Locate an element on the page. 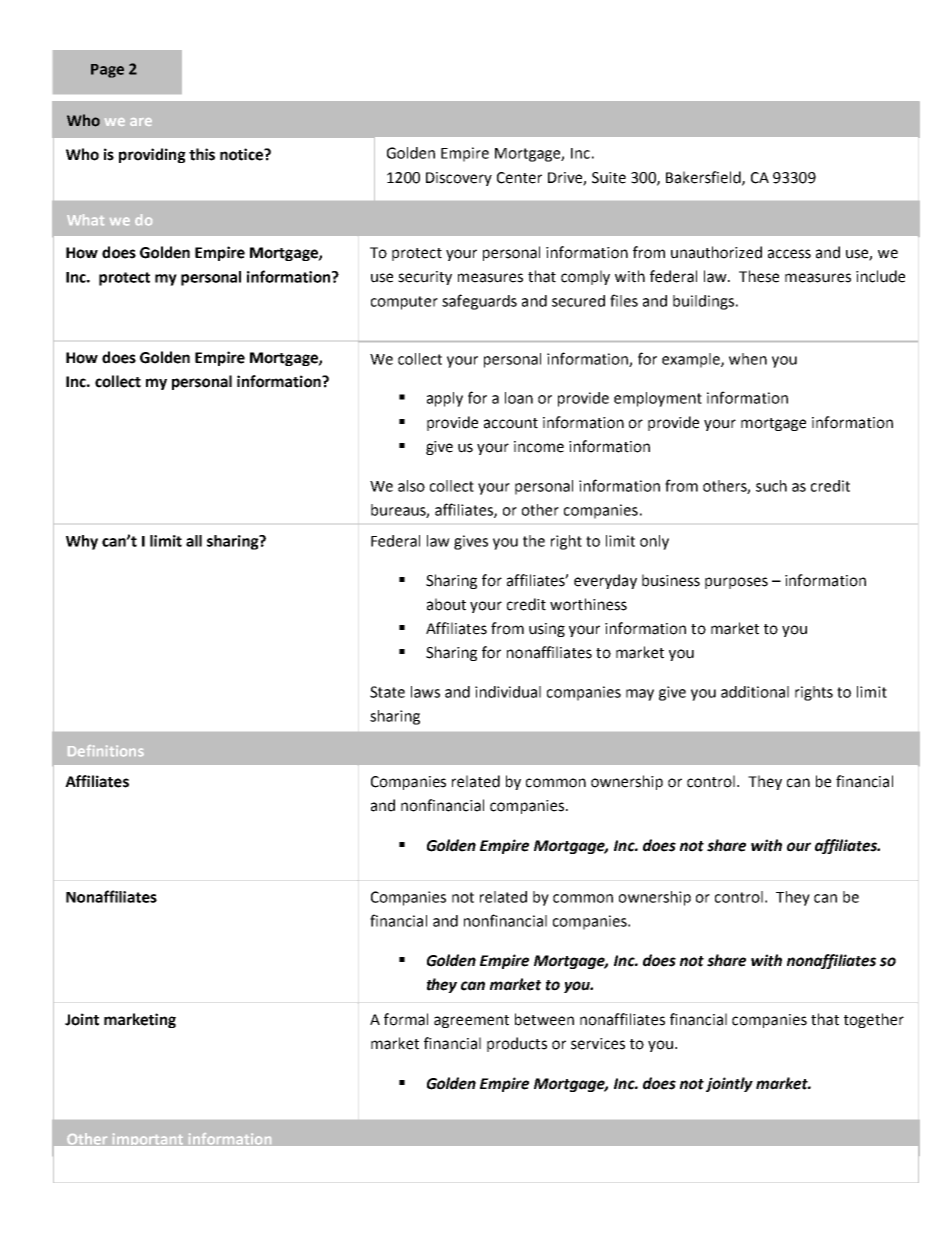 This document has height=1233, width=952. formal is located at coordinates (406, 1019).
